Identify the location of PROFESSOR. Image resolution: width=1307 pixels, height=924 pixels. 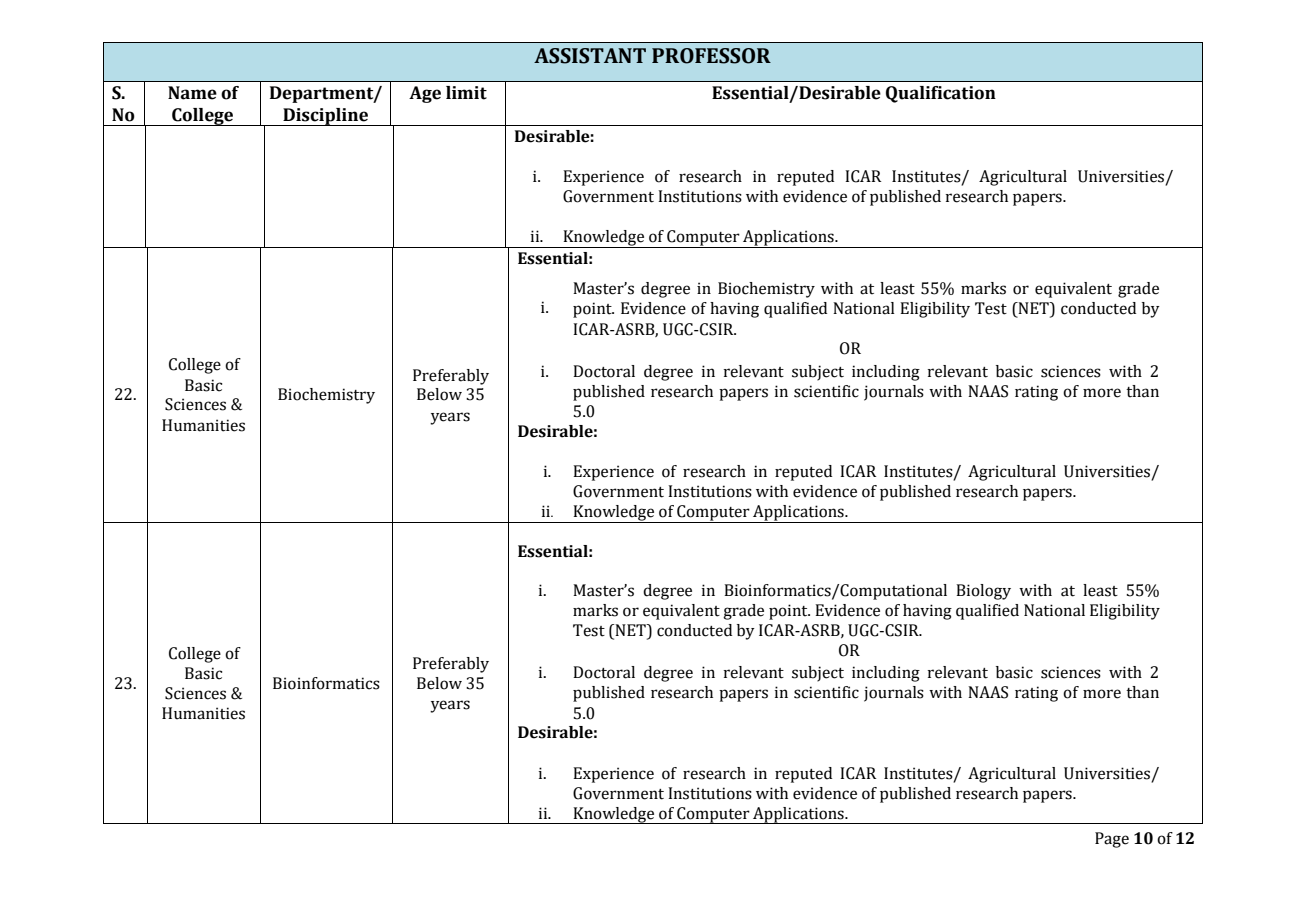
(711, 56).
